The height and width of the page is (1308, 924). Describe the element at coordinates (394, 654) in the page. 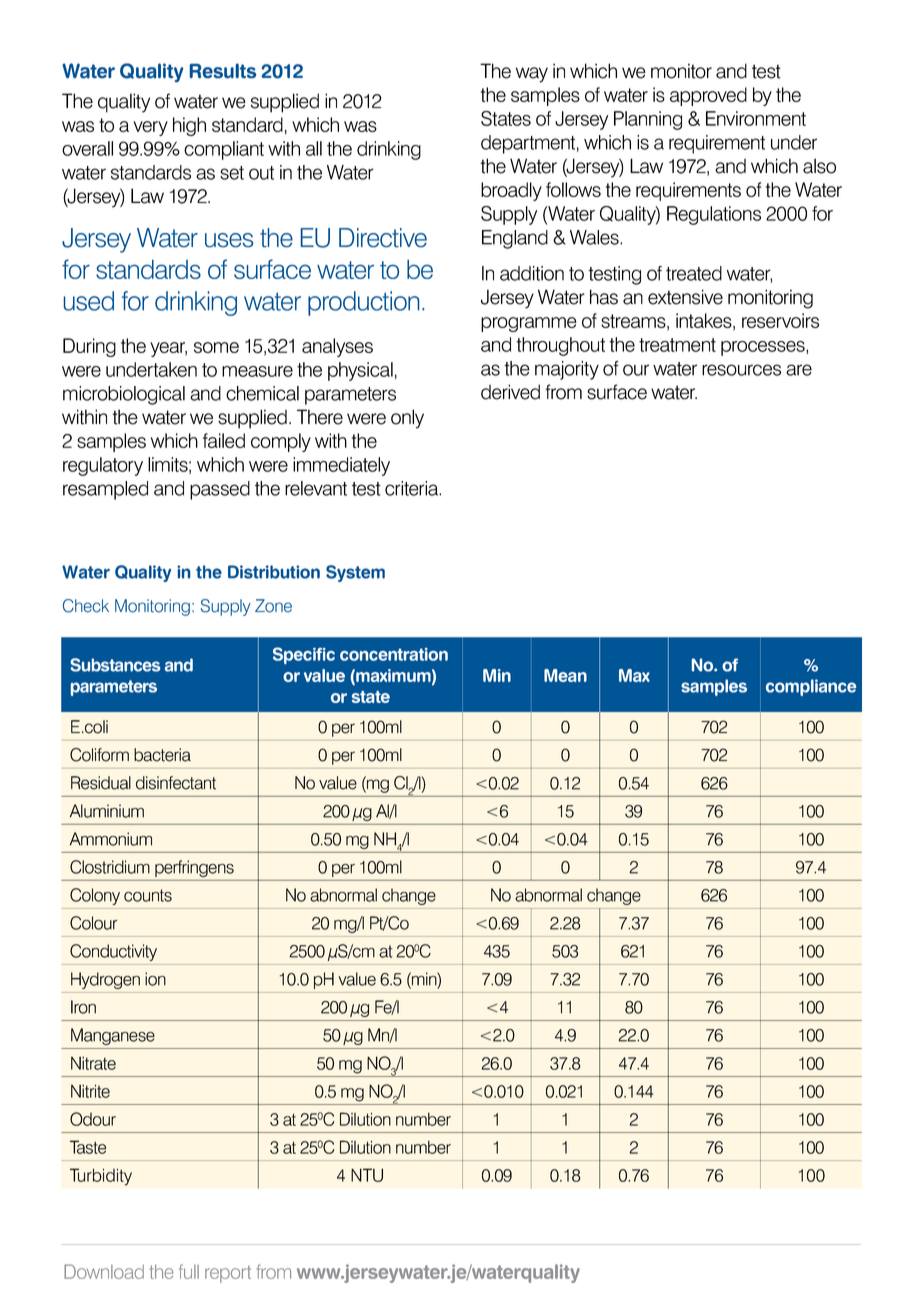

I see `concentration` at that location.
